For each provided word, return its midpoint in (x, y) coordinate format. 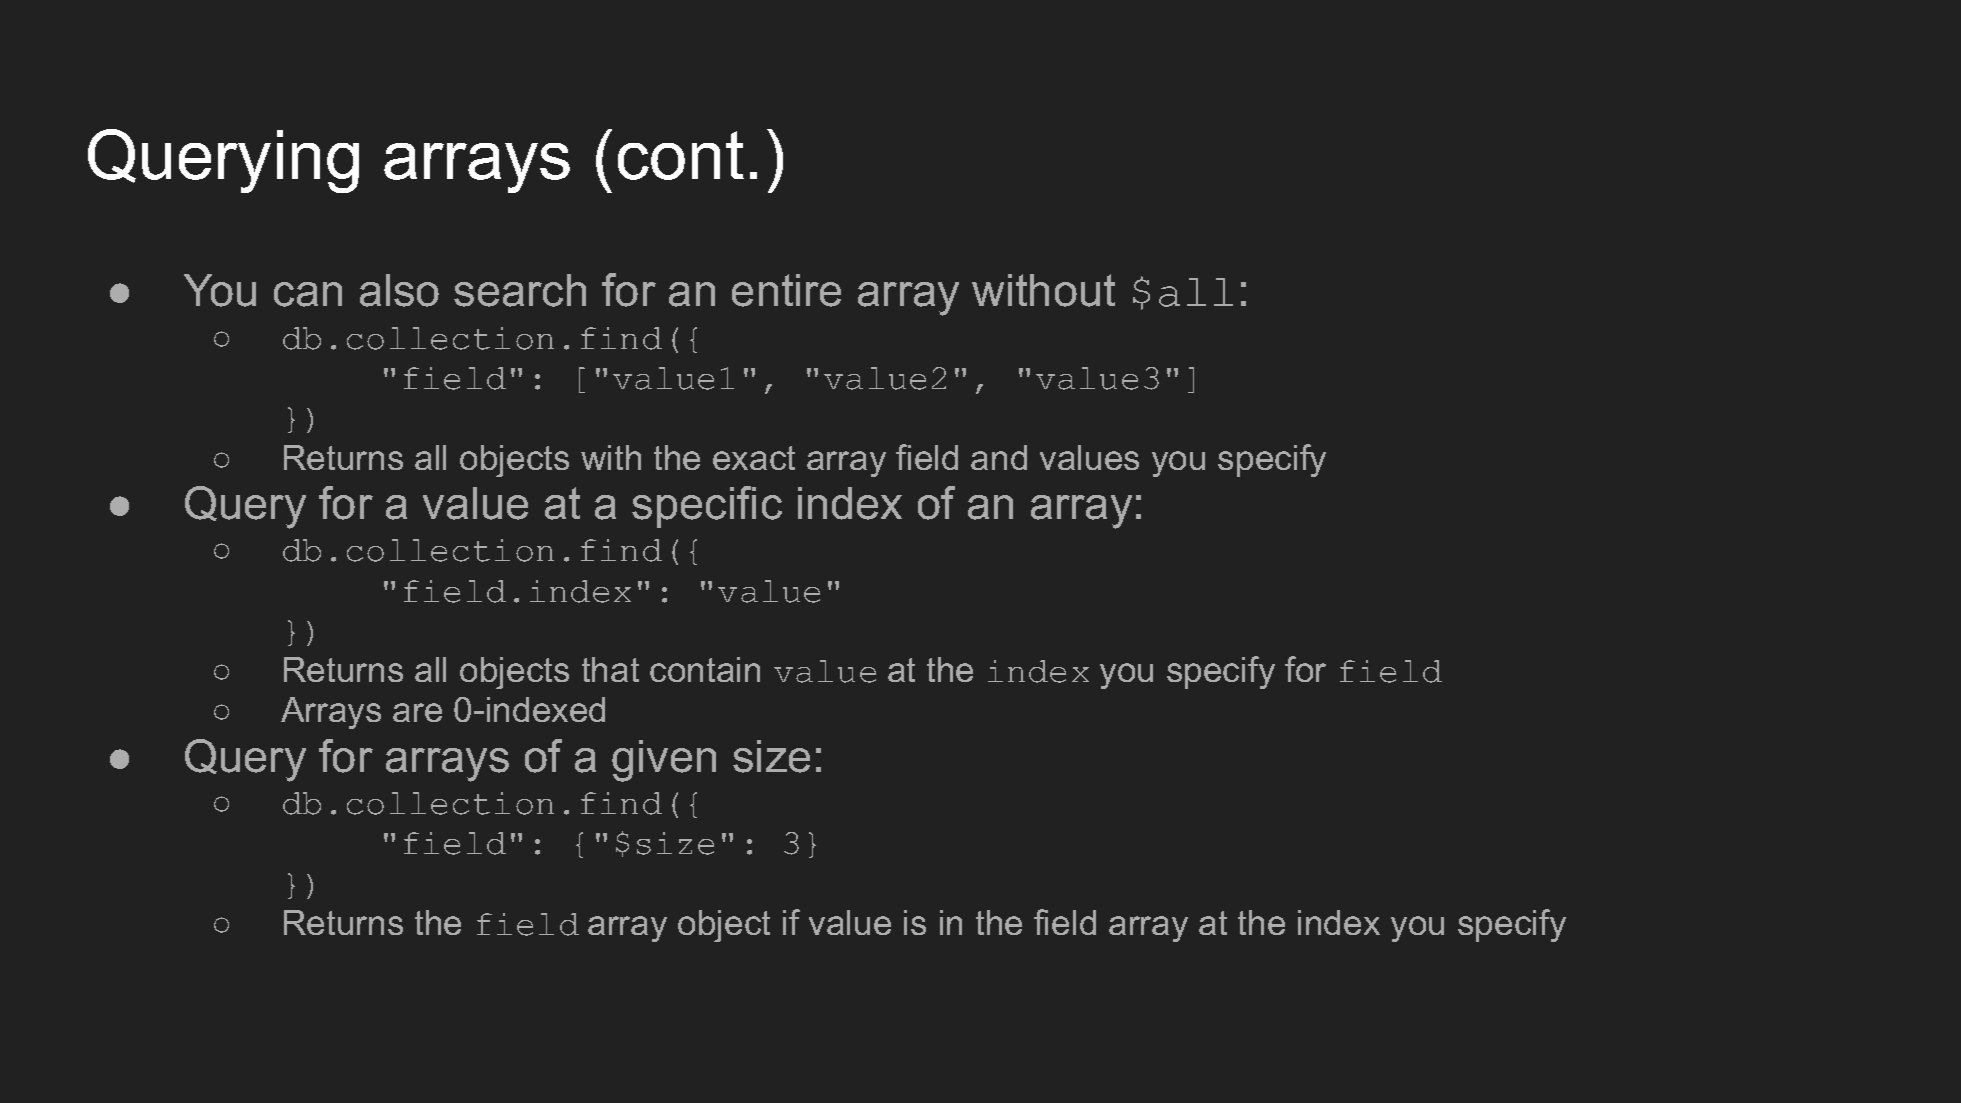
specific (707, 507)
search (520, 290)
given (664, 761)
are (417, 712)
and (999, 457)
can (308, 294)
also (399, 290)
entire (786, 290)
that (610, 669)
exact (754, 458)
